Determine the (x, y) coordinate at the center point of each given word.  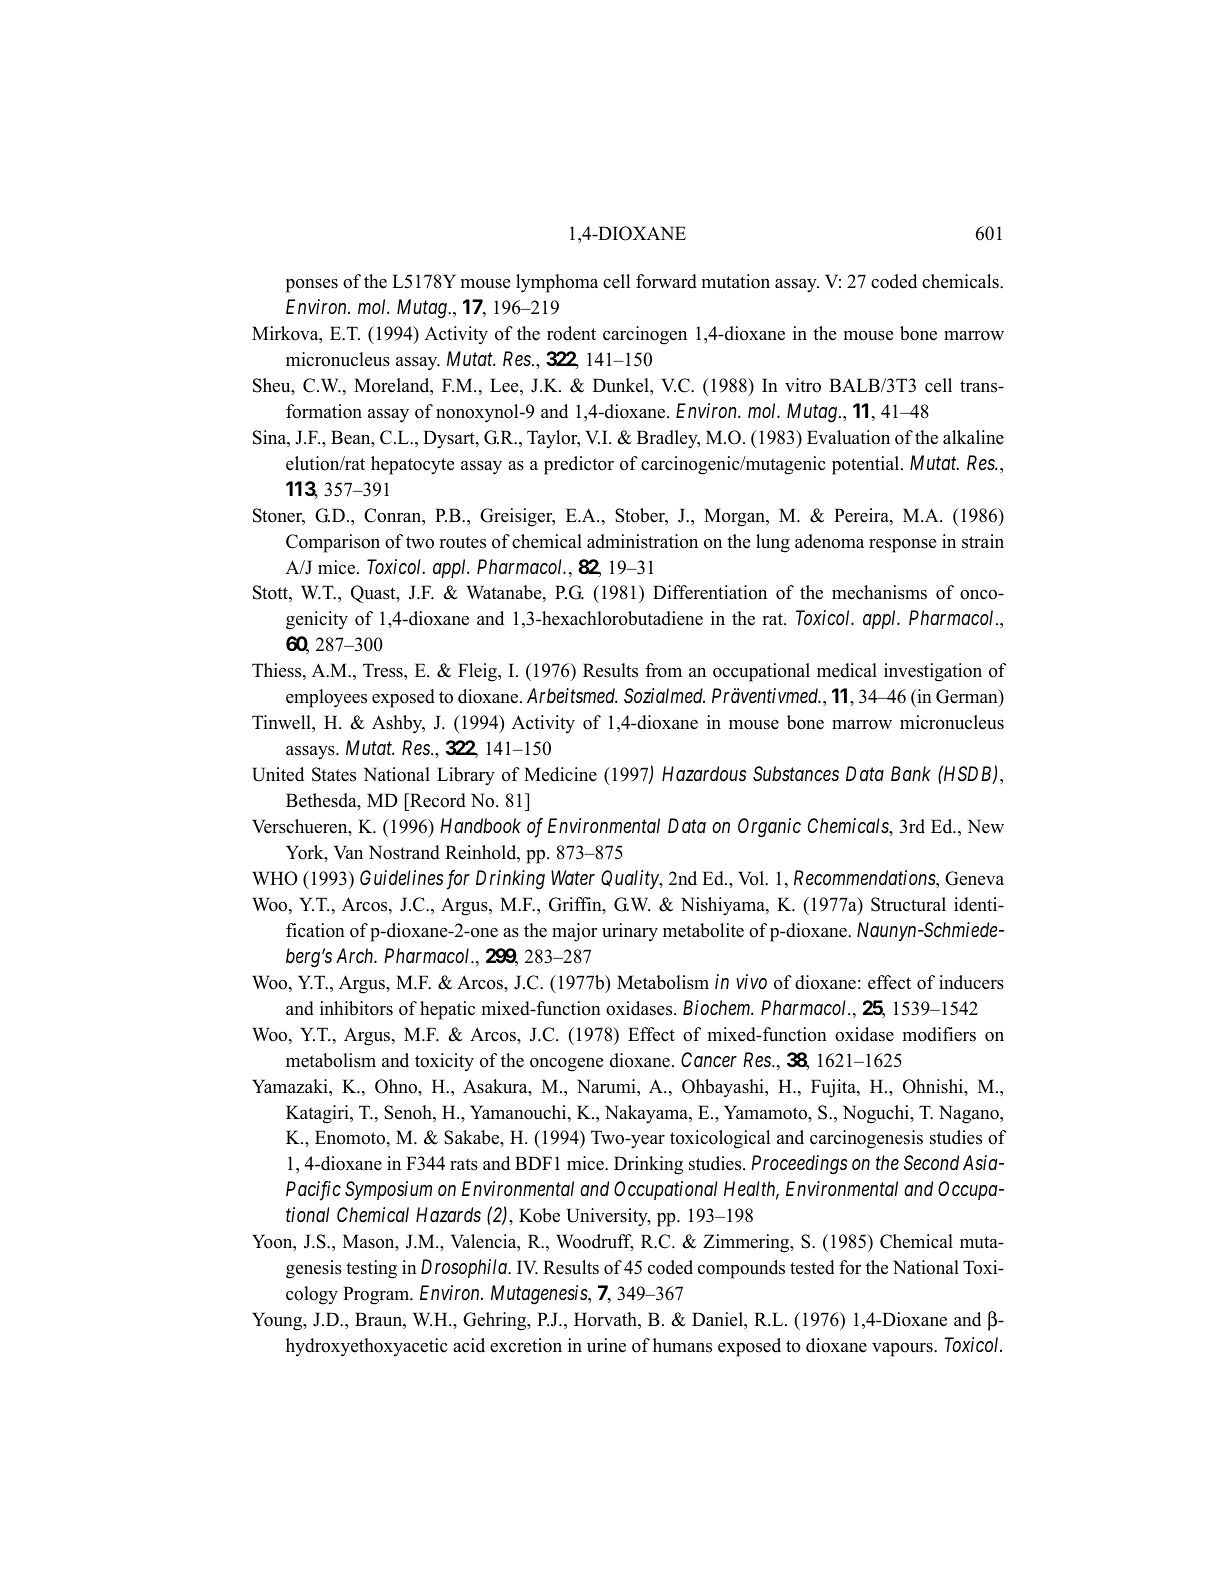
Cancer (709, 1059)
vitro (803, 385)
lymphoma (557, 283)
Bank (911, 773)
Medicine (560, 774)
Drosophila (465, 1268)
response (902, 546)
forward (666, 281)
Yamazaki (291, 1086)
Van (348, 852)
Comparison (333, 543)
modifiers (939, 1034)
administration (642, 541)
